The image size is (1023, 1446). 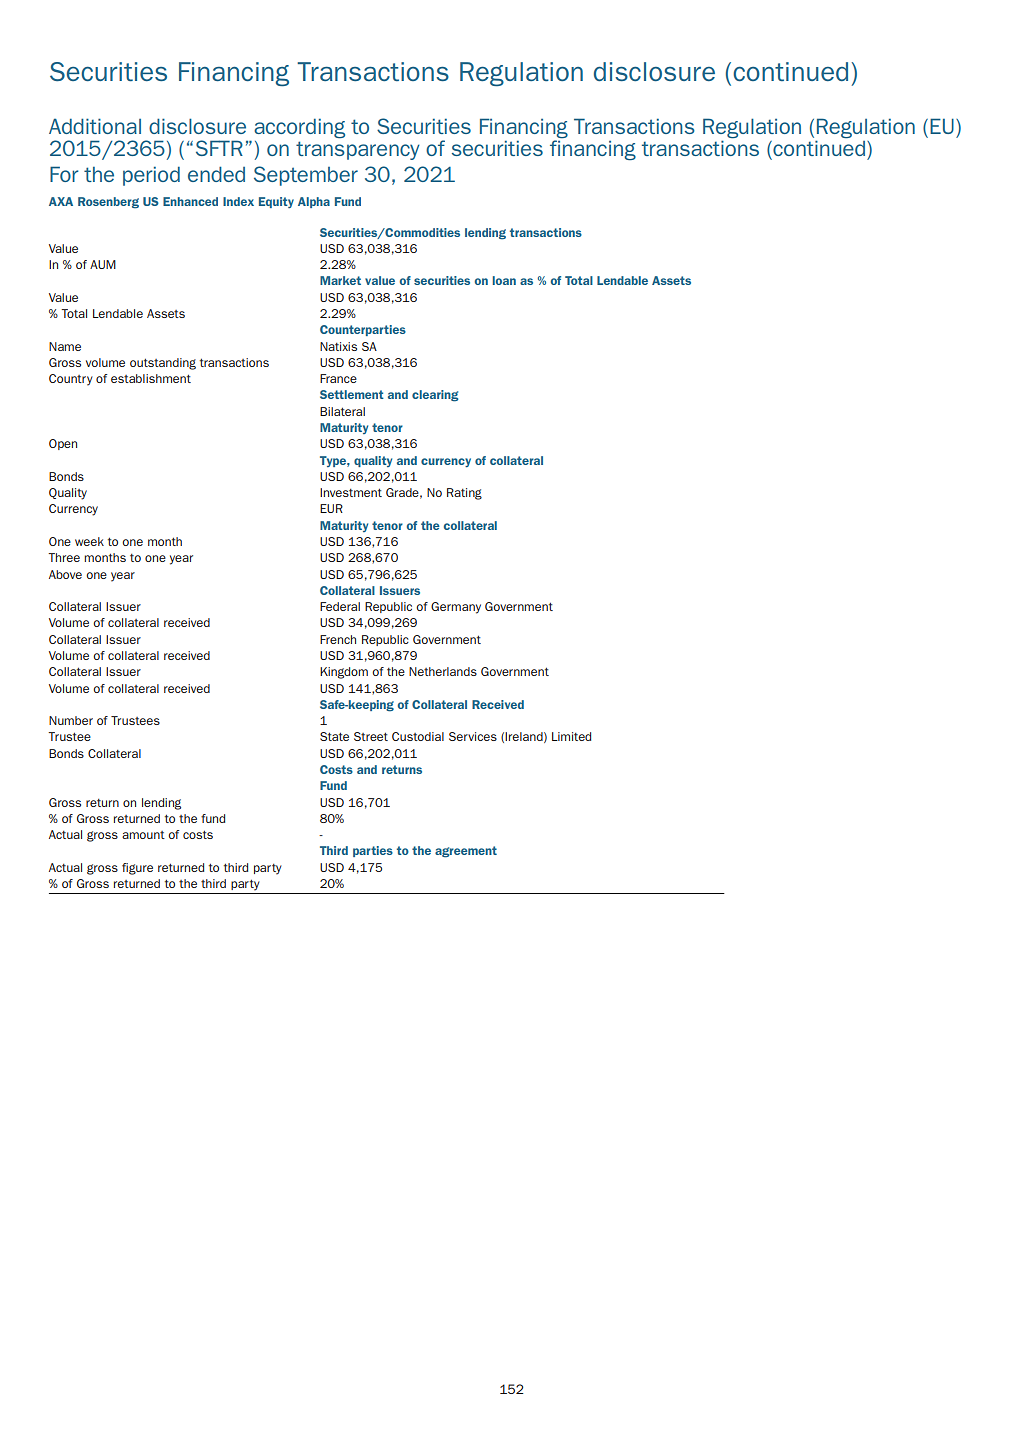 I want to click on agreement, so click(x=466, y=852).
